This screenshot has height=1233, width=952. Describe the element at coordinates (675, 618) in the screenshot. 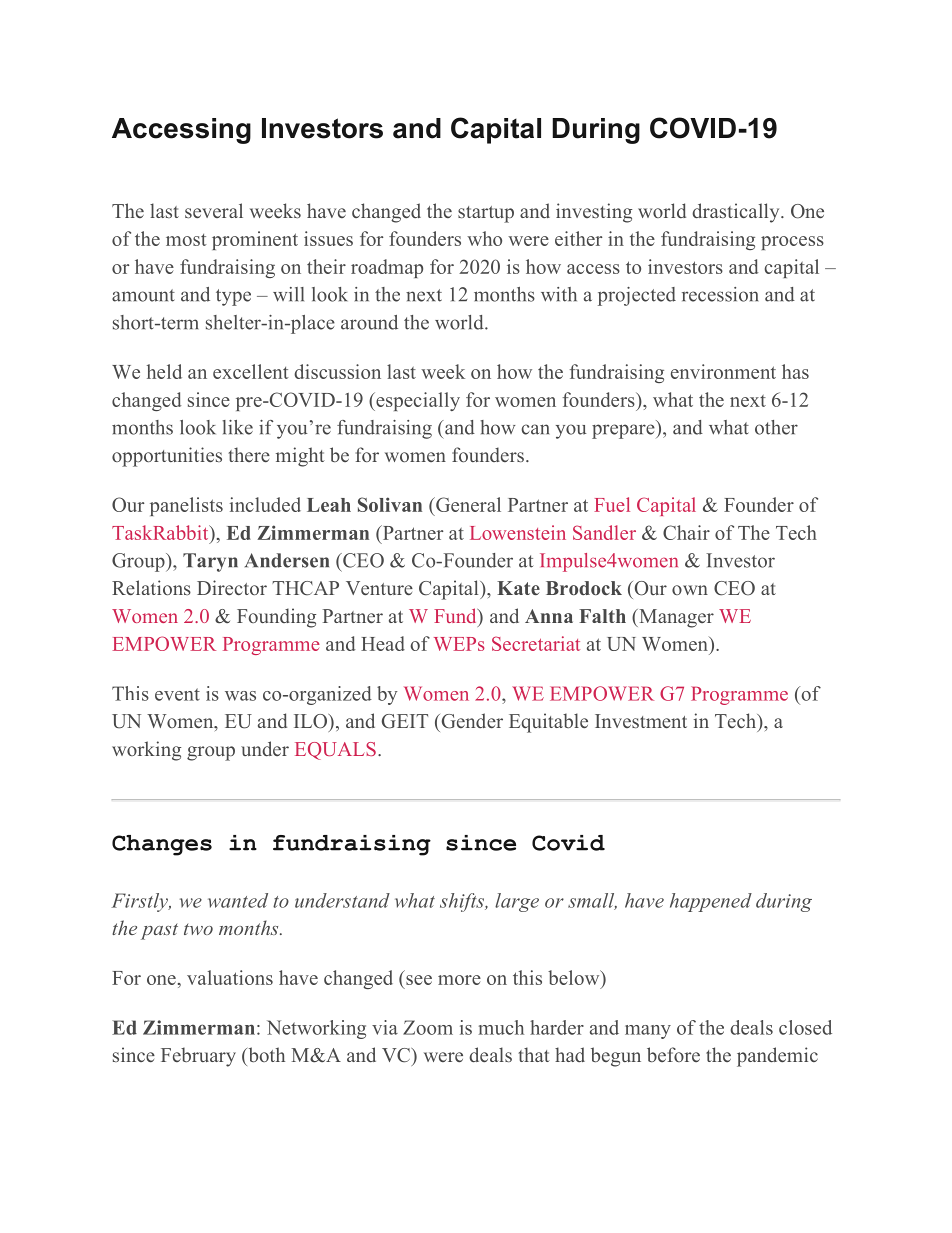

I see `Manager` at that location.
